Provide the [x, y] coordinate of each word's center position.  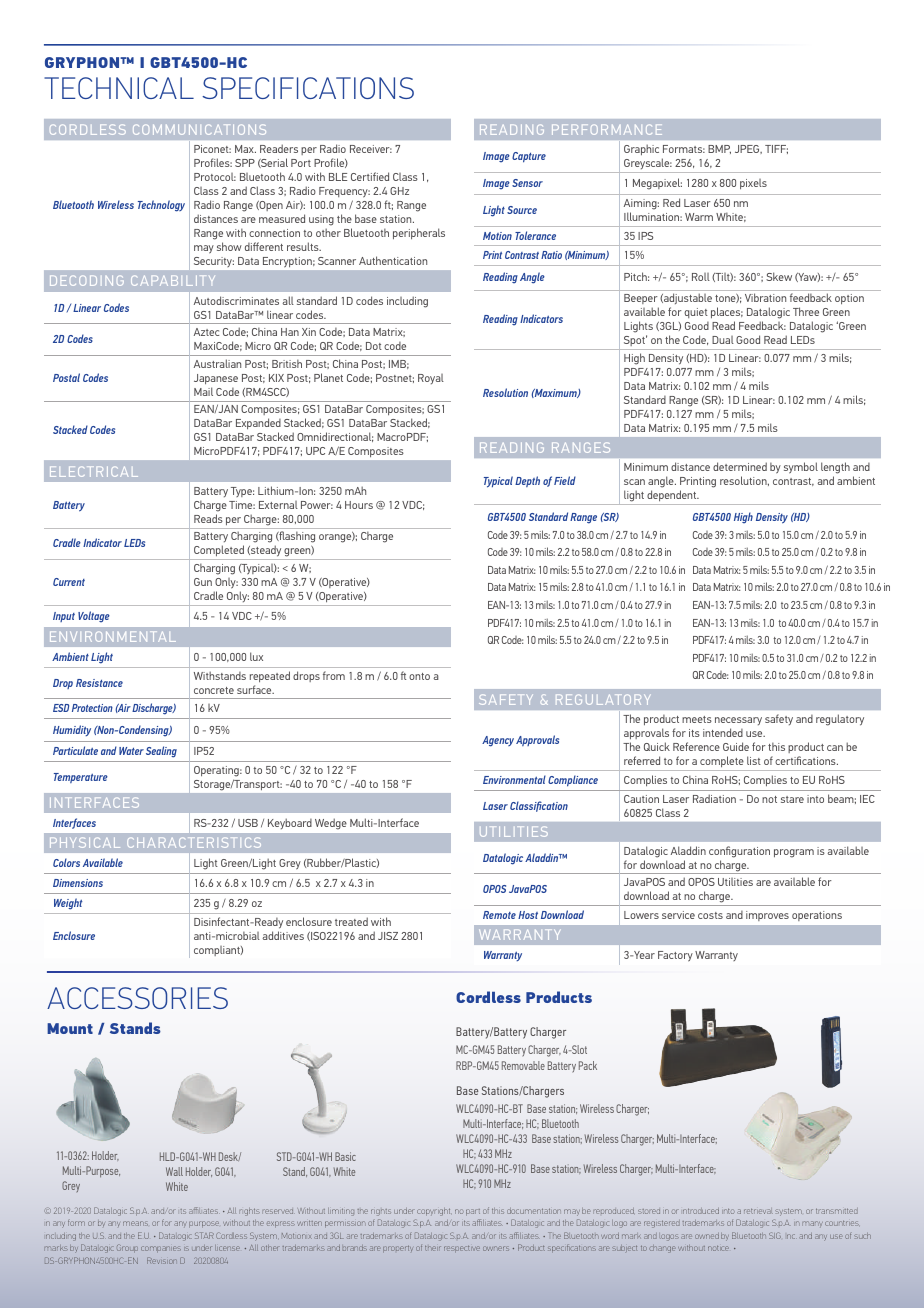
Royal [431, 379]
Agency [498, 741]
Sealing [161, 752]
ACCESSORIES [137, 998]
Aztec [206, 332]
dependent [672, 497]
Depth [527, 481]
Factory [675, 956]
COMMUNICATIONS [199, 129]
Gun [203, 582]
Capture [529, 157]
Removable [523, 1065]
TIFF [776, 149]
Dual [723, 340]
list [754, 760]
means [135, 1223]
